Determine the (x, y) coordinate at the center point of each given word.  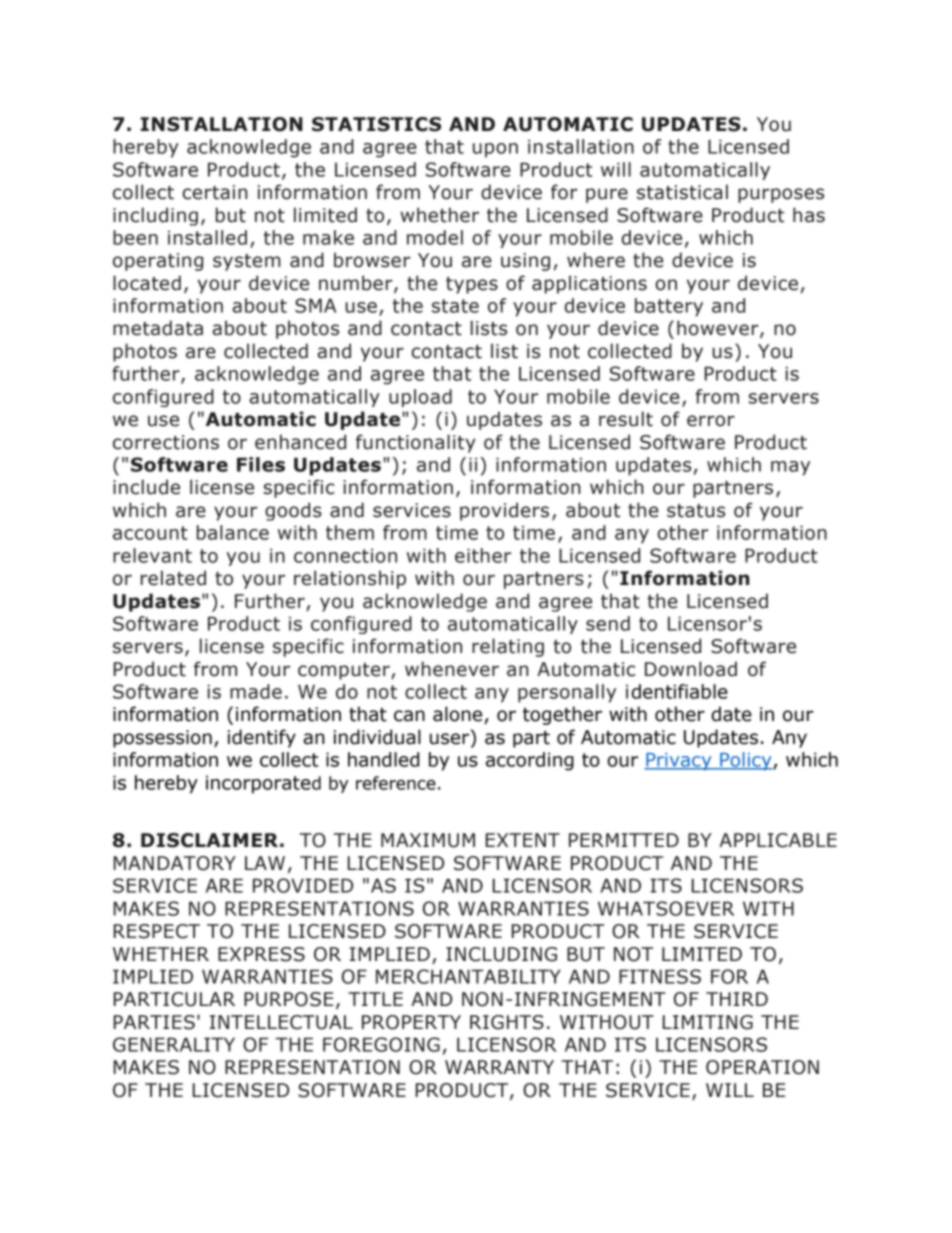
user (451, 739)
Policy (746, 761)
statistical (682, 192)
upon (495, 150)
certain (215, 192)
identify (262, 738)
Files (261, 464)
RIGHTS (507, 1022)
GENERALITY (174, 1044)
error (711, 421)
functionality (416, 443)
